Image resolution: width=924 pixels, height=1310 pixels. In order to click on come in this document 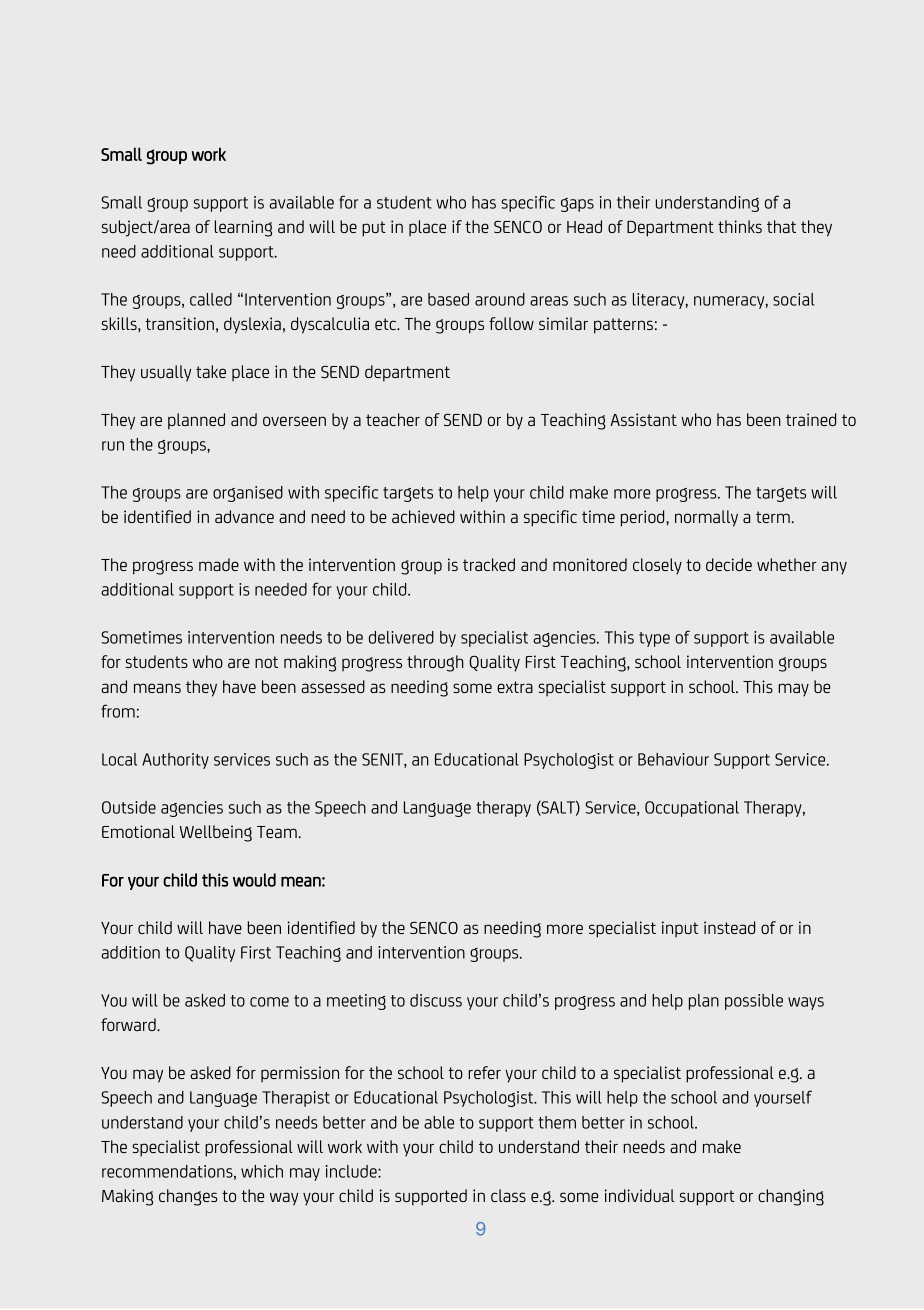, I will do `click(269, 1002)`.
